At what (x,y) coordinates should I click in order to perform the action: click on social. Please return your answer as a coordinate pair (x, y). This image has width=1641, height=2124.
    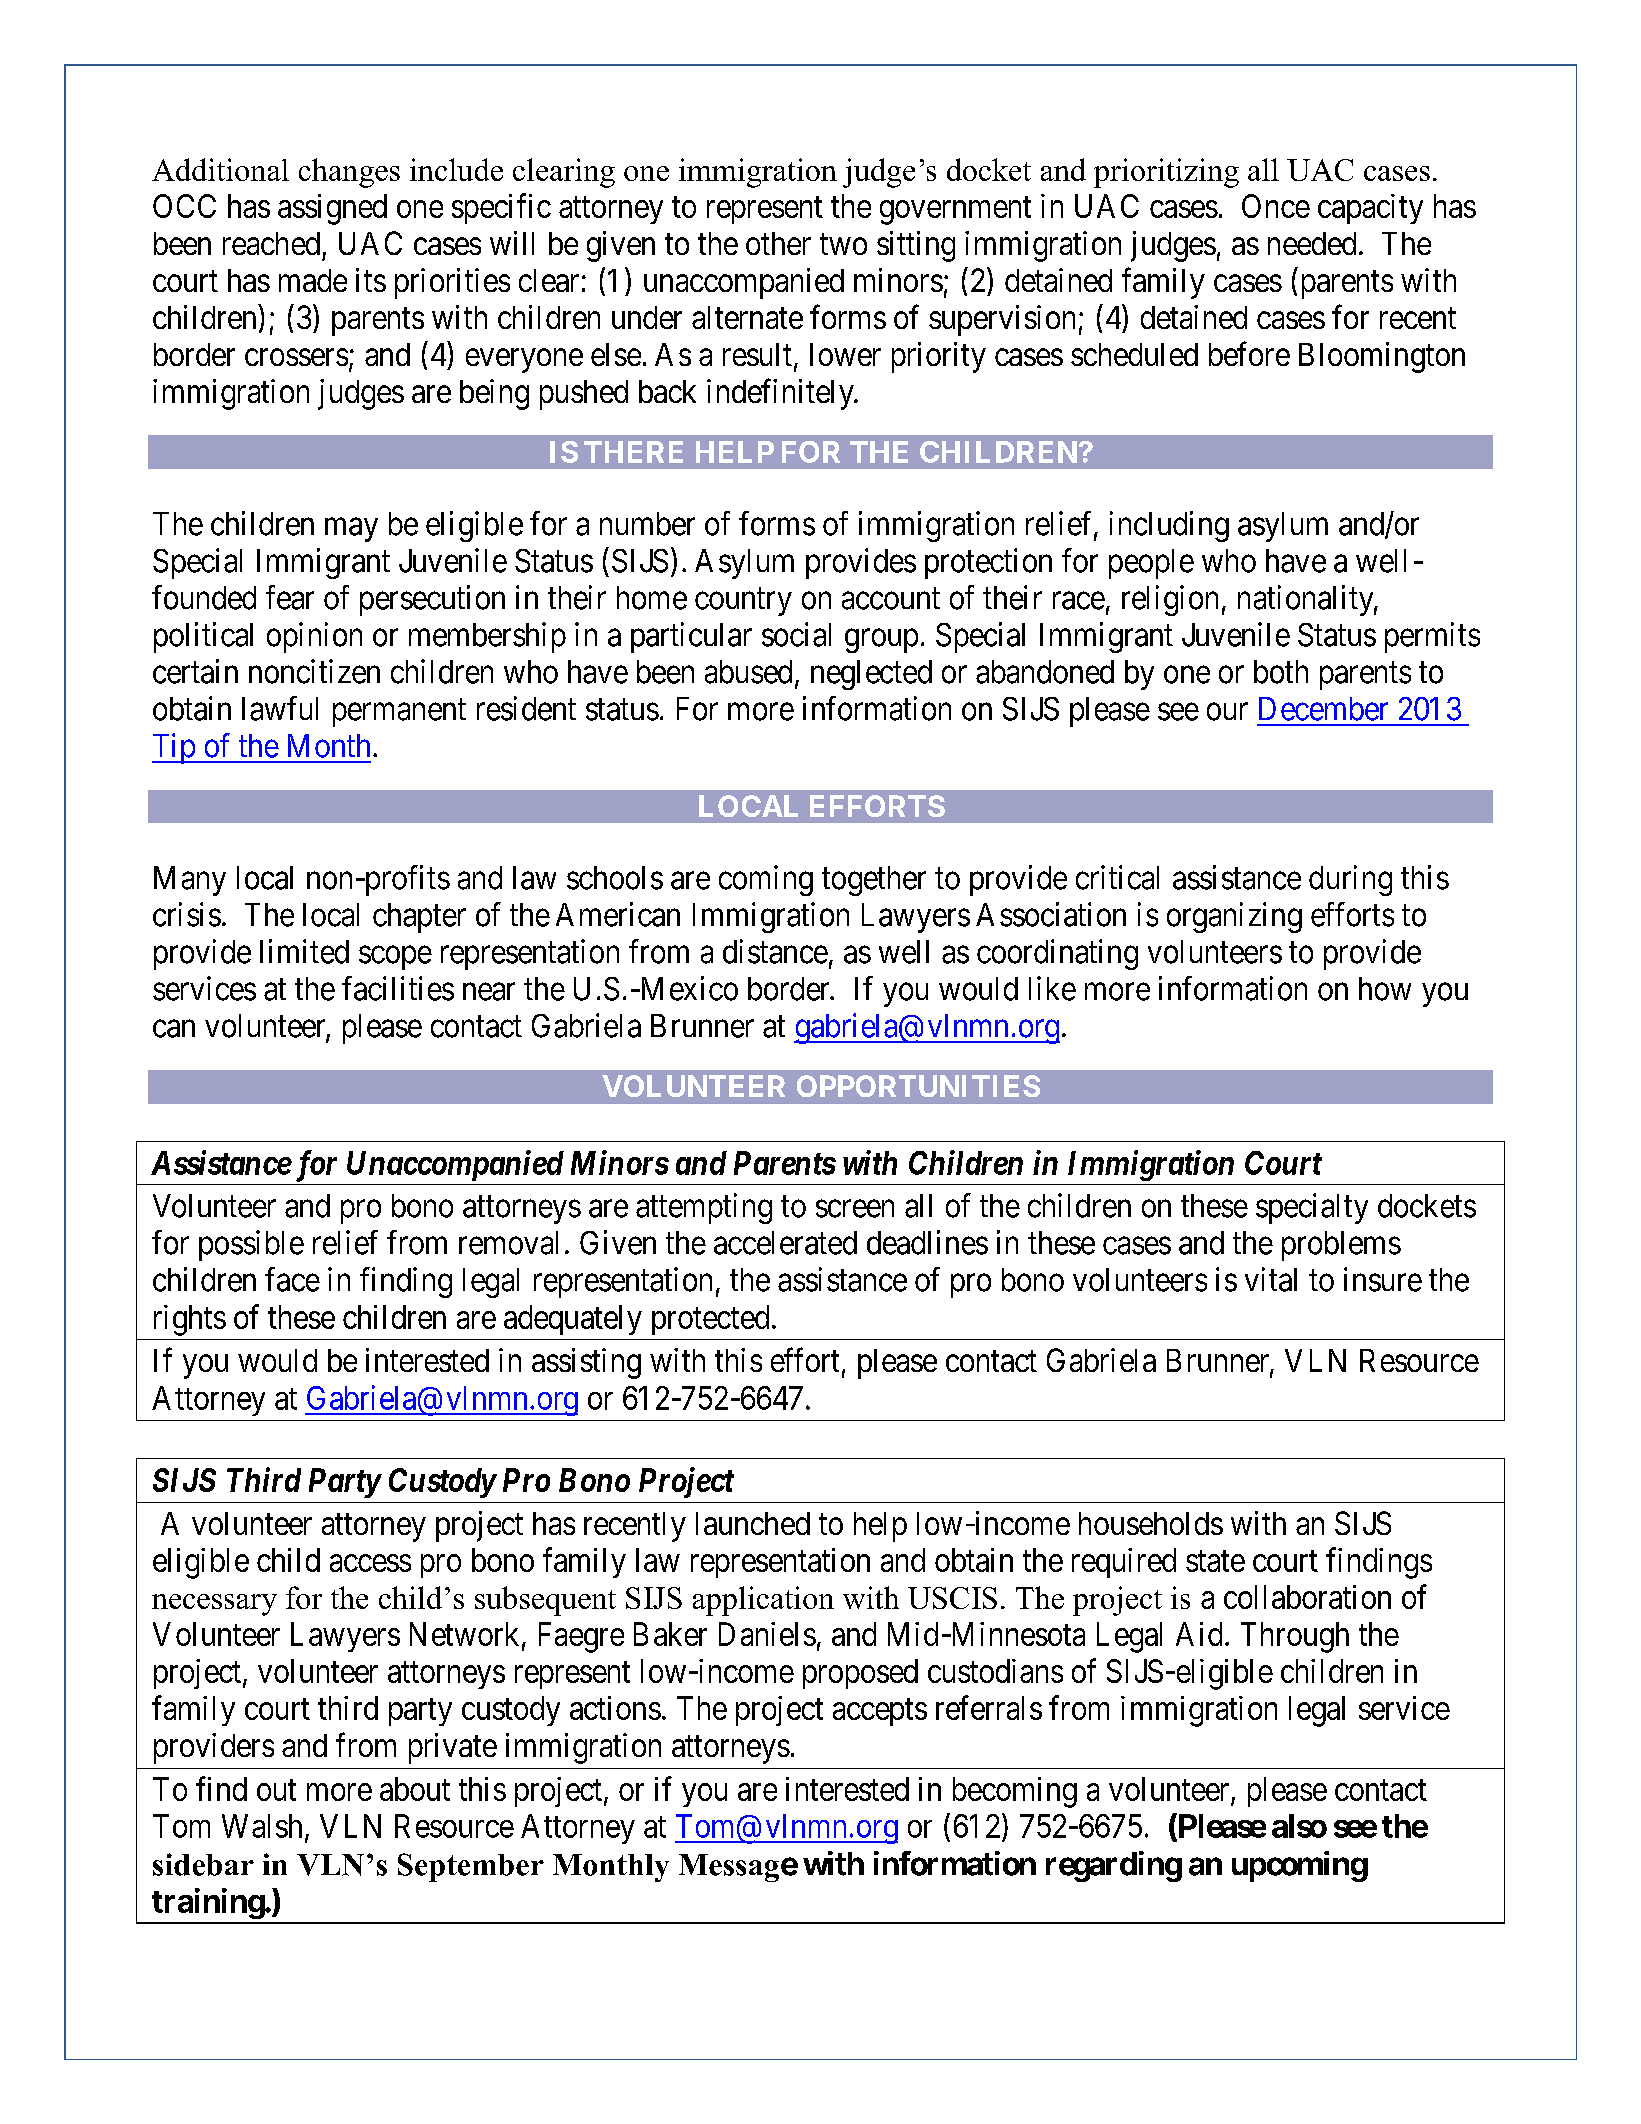
    Looking at the image, I should click on (796, 634).
